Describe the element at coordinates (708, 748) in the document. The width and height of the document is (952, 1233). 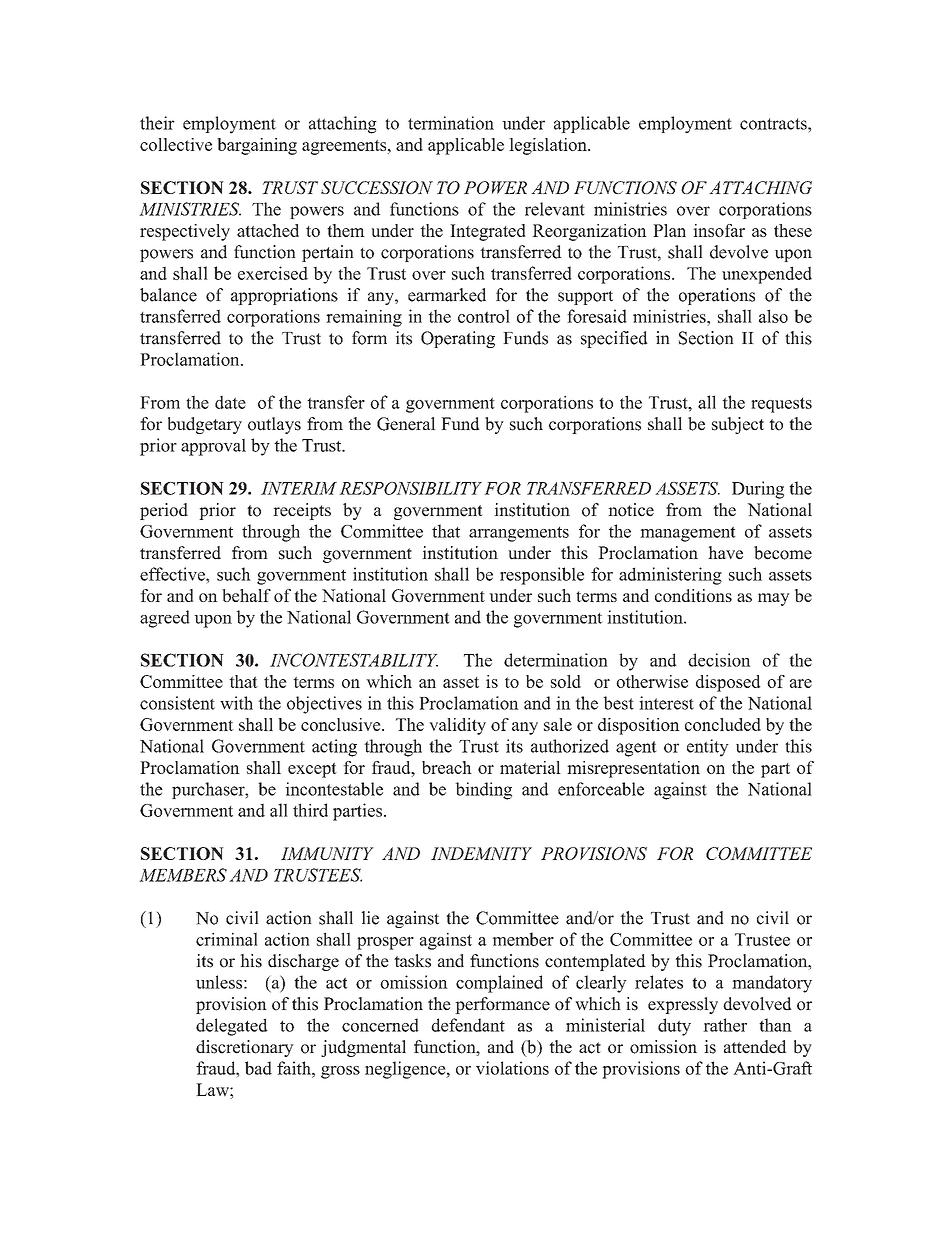
I see `entity` at that location.
